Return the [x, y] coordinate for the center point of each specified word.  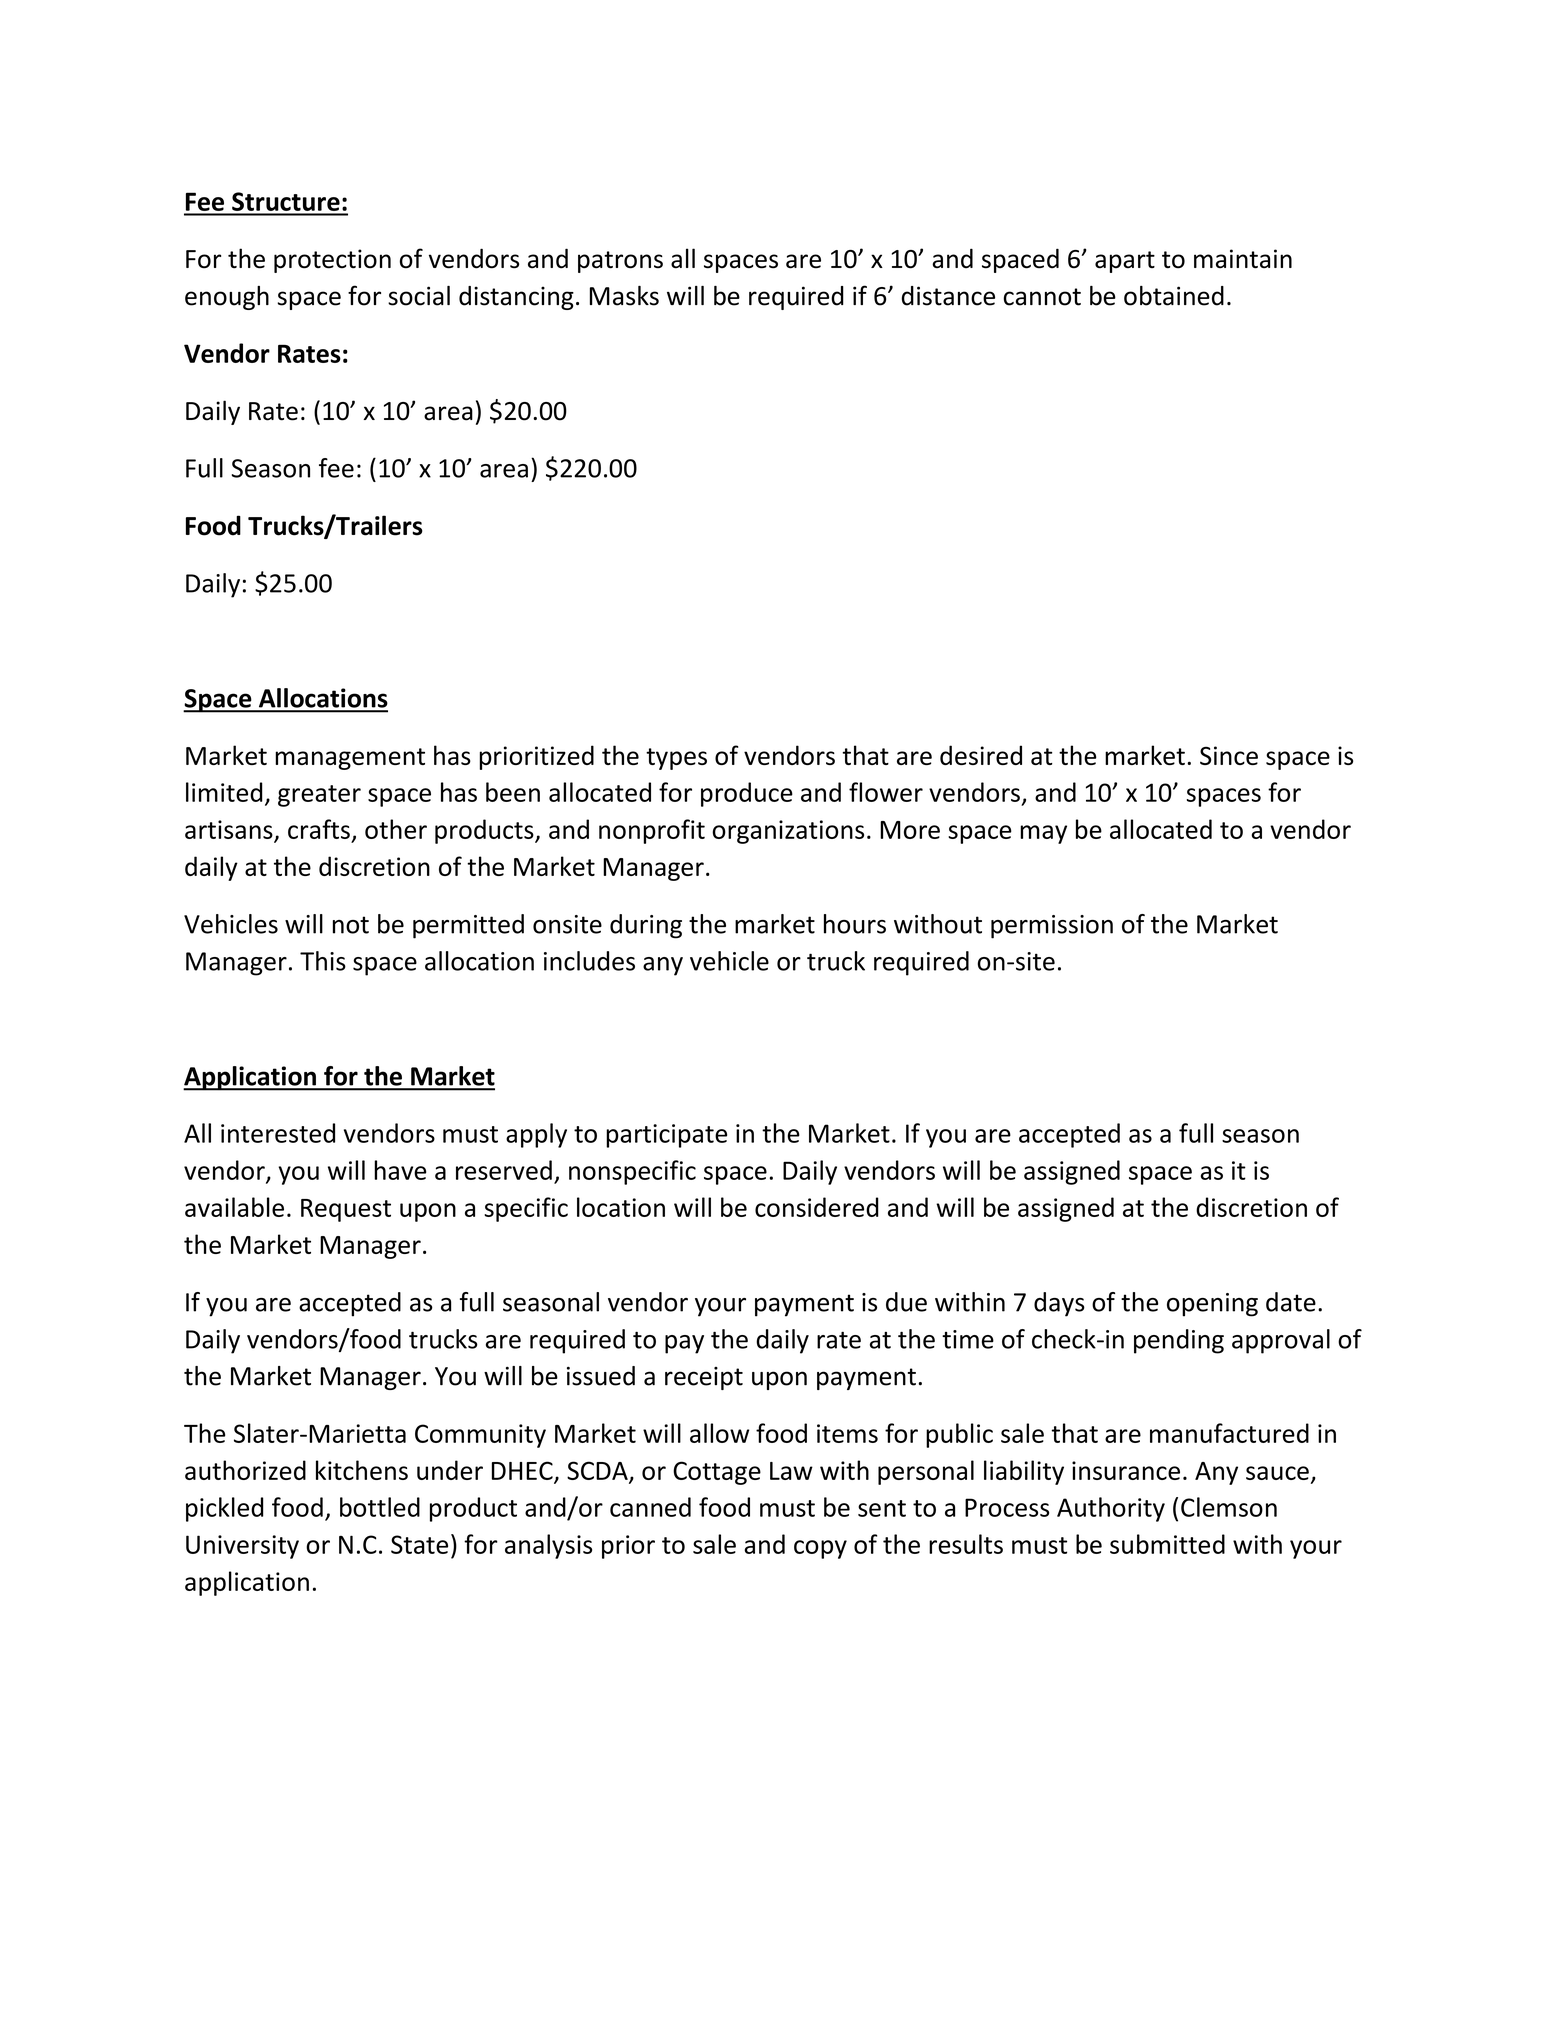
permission [1052, 927]
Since [1229, 755]
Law [791, 1471]
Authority [1111, 1509]
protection [332, 261]
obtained [1174, 296]
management [350, 759]
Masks [624, 296]
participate [666, 1136]
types [676, 759]
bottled [380, 1507]
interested [278, 1133]
